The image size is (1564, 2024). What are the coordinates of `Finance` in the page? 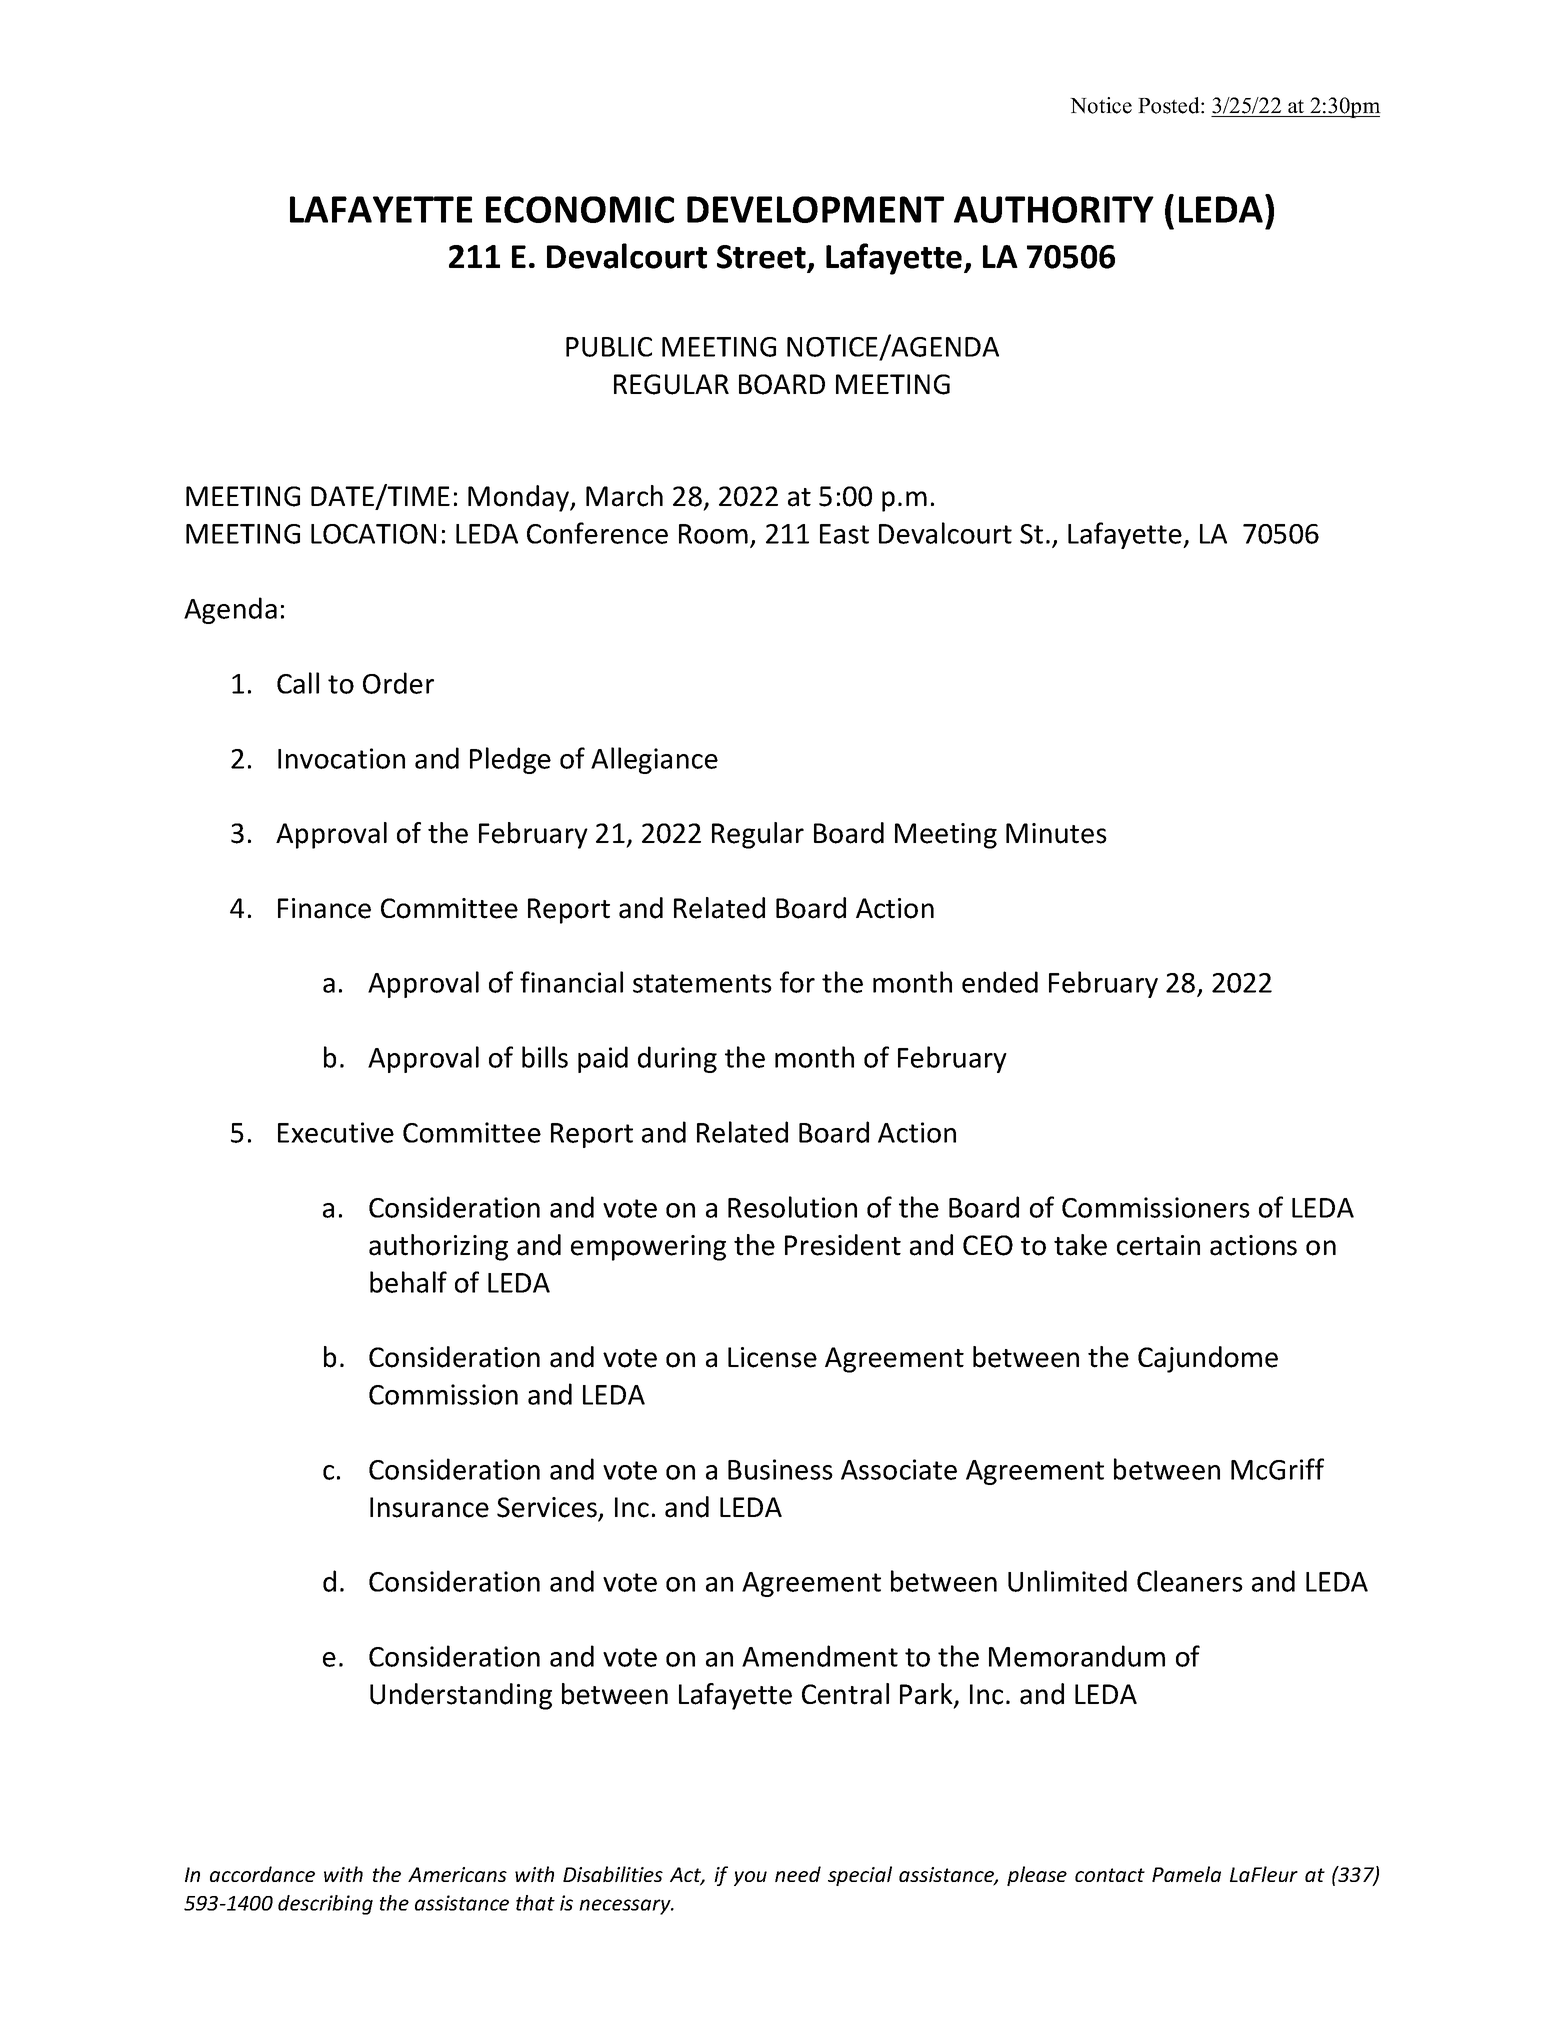 It's located at (324, 908).
